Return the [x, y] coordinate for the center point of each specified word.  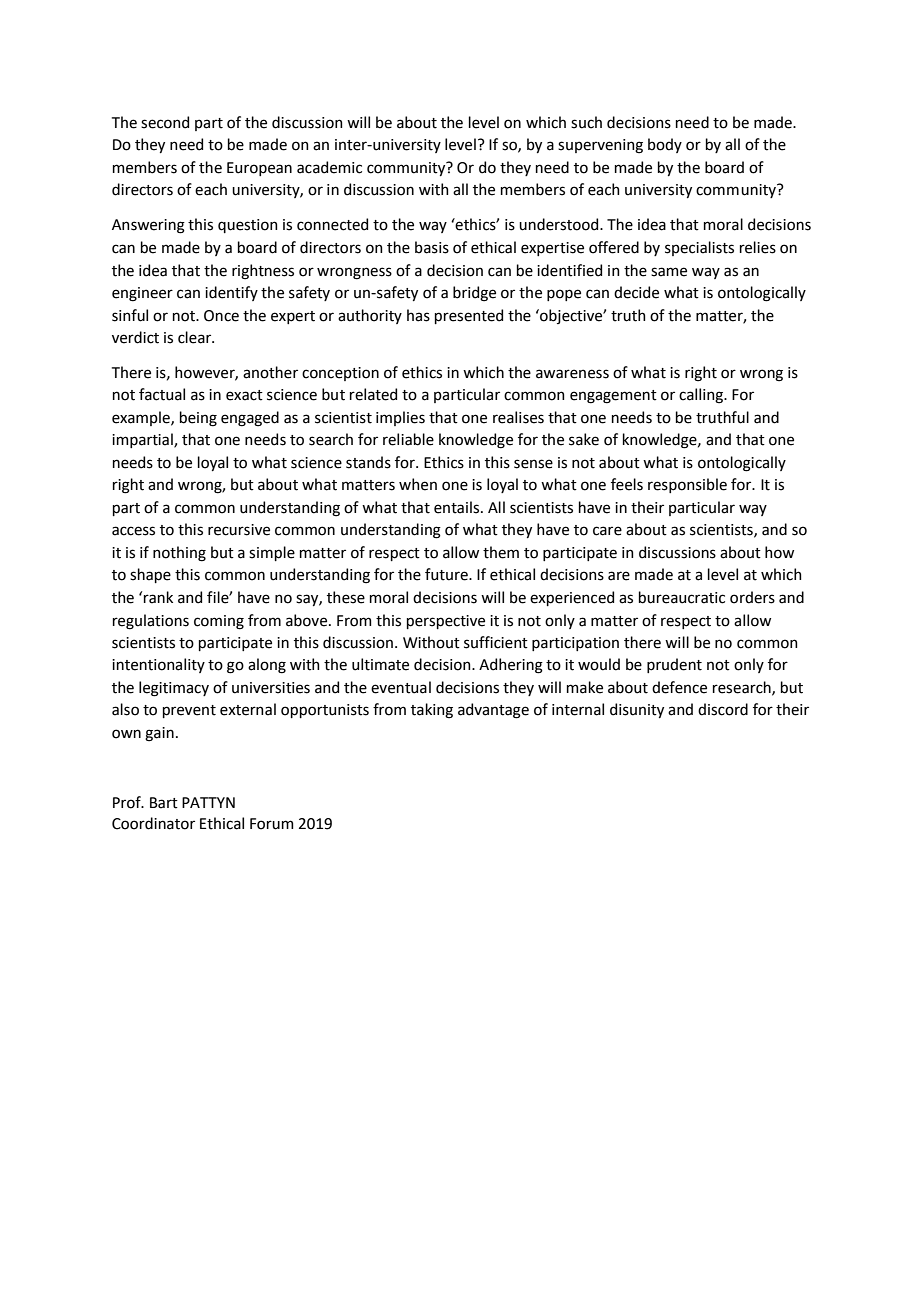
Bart [164, 803]
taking [432, 711]
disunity [637, 710]
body [665, 145]
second [165, 122]
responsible [687, 485]
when [418, 484]
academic [329, 167]
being [198, 419]
